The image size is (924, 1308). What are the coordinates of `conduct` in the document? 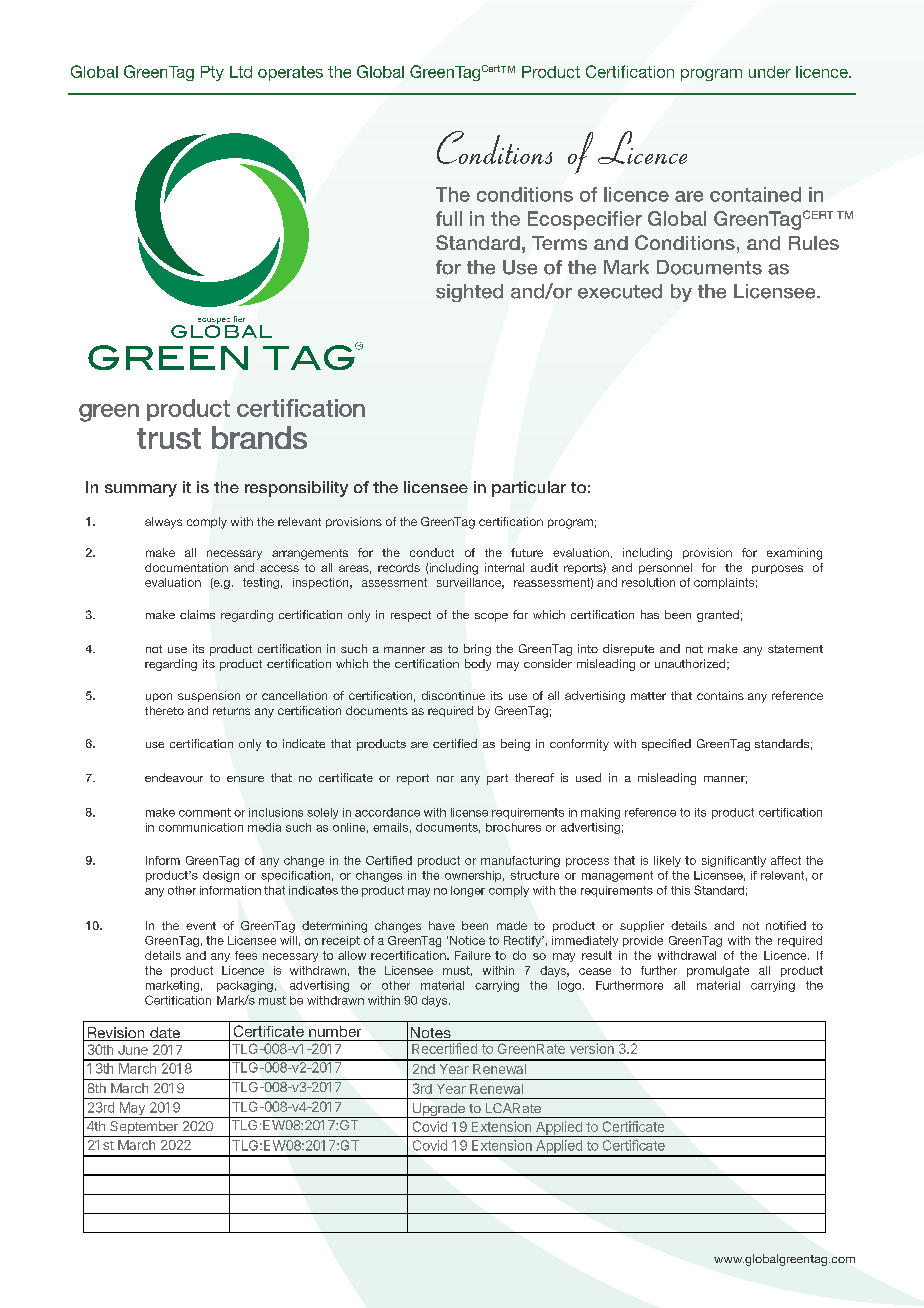 It's located at (432, 552).
